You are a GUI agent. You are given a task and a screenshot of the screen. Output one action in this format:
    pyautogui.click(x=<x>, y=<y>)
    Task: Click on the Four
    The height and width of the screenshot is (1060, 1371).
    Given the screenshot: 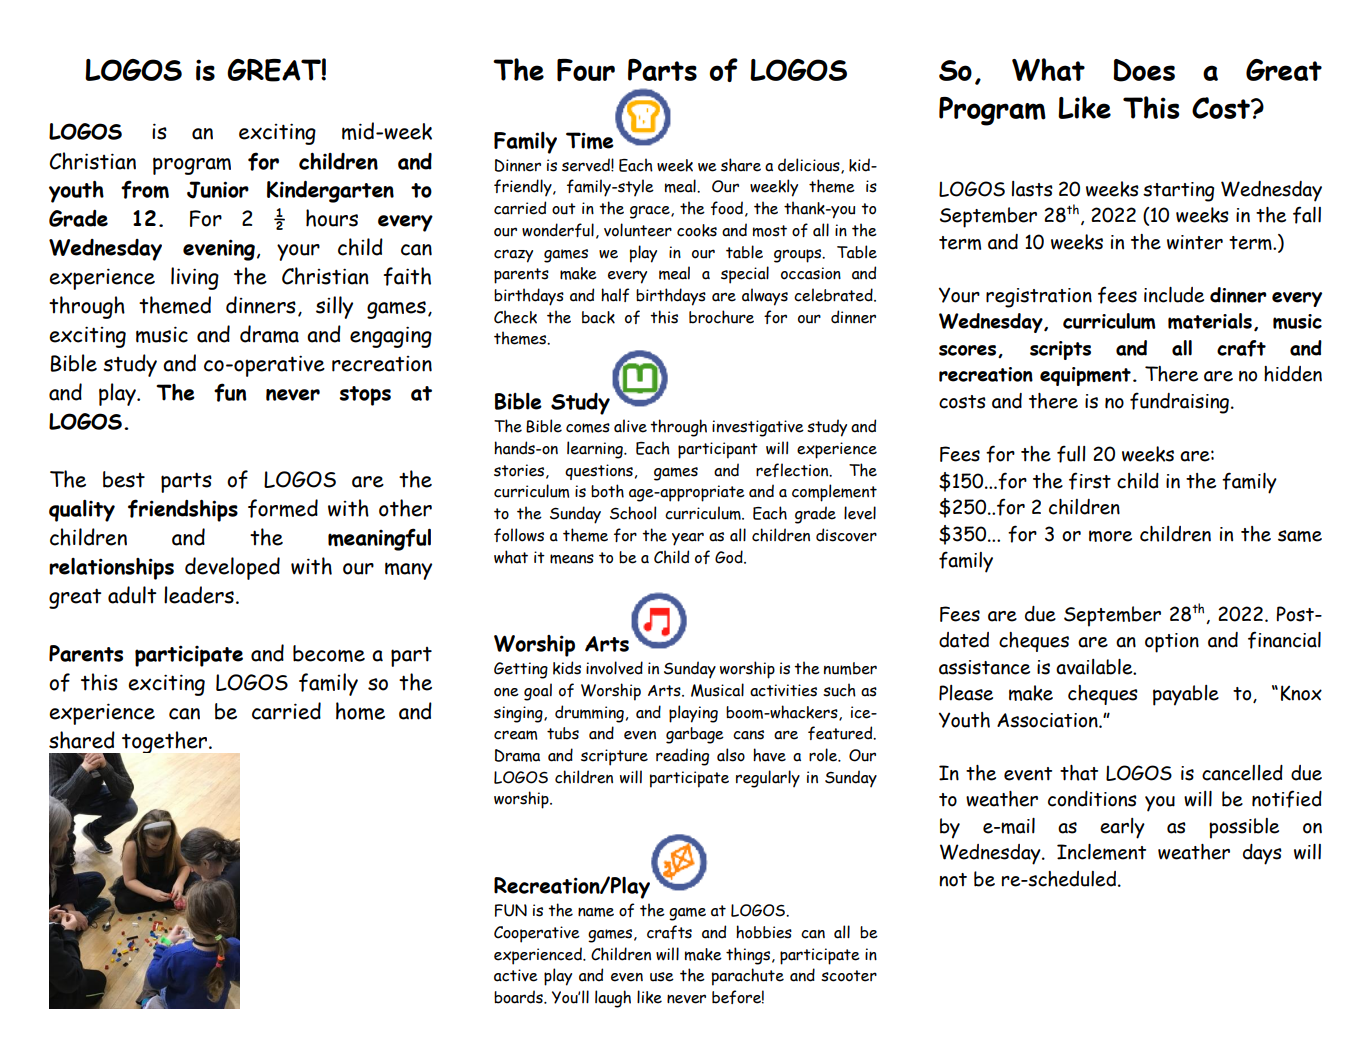 What is the action you would take?
    pyautogui.click(x=586, y=70)
